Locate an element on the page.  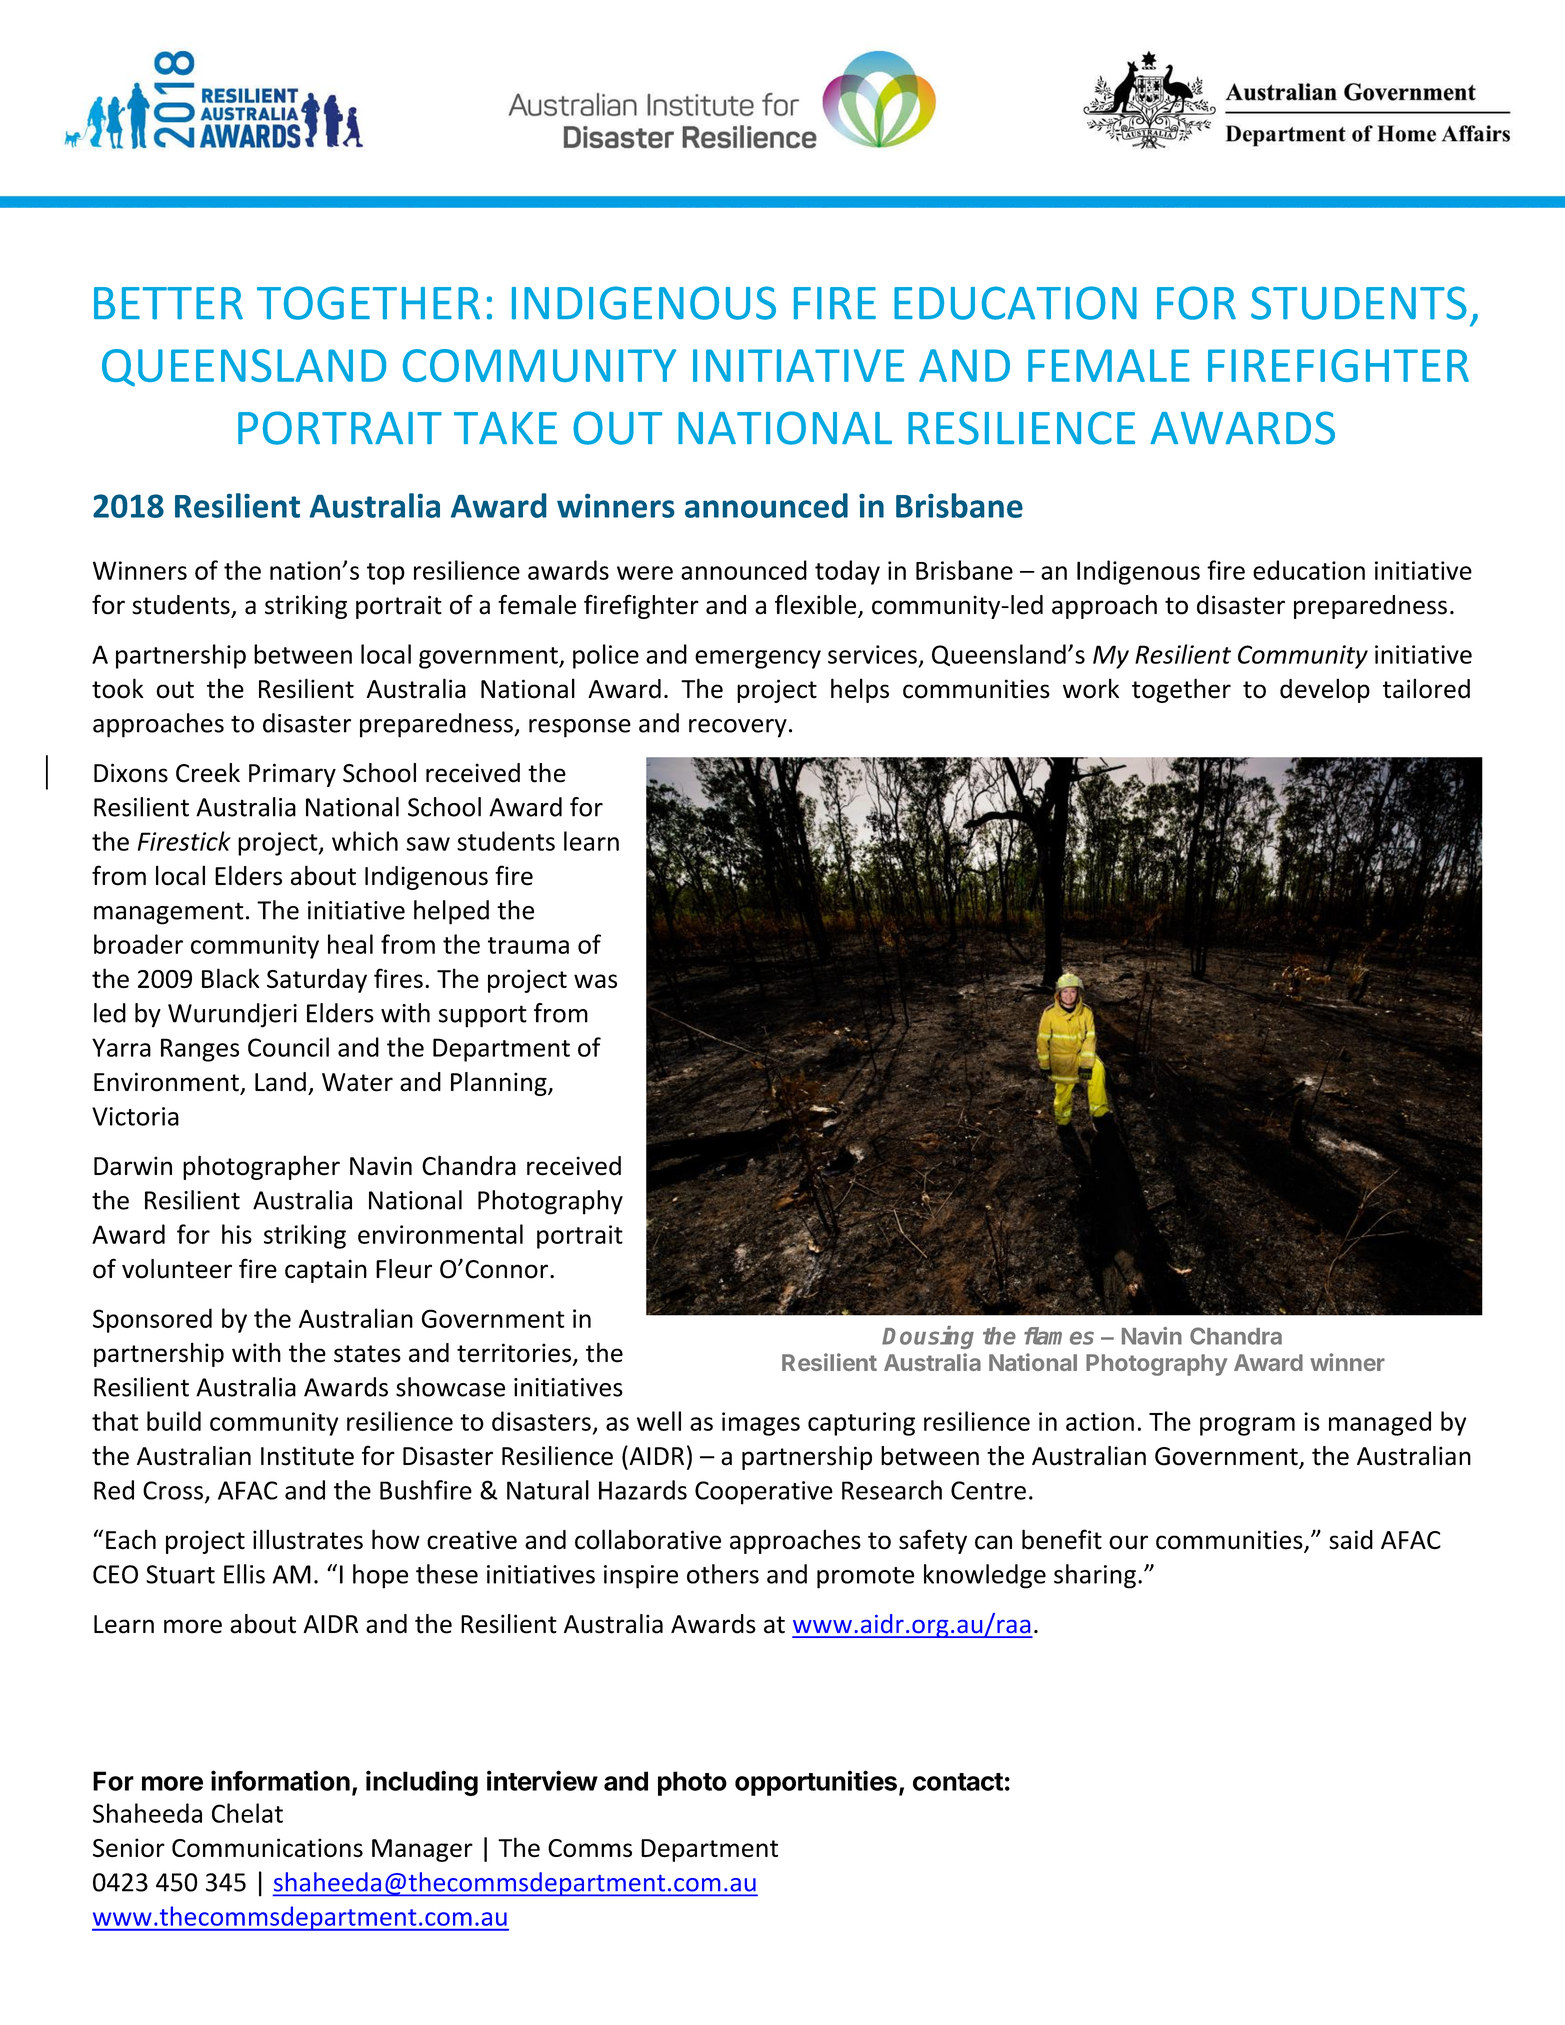
Cooperative is located at coordinates (764, 1493).
